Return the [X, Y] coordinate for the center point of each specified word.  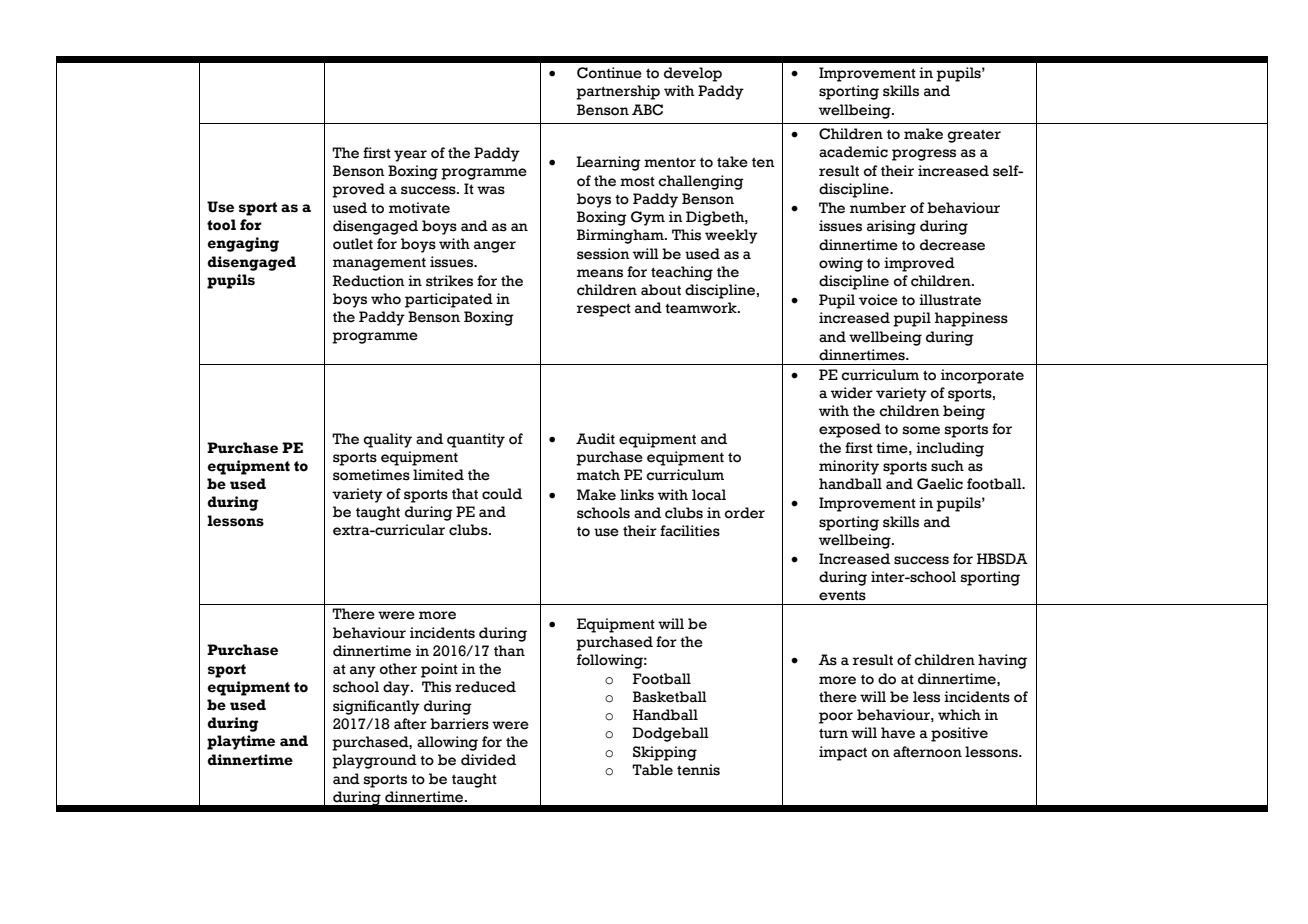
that [465, 494]
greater [974, 136]
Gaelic [940, 484]
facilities [690, 531]
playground [374, 761]
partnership [618, 92]
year [410, 156]
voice [878, 300]
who [386, 299]
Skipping [665, 753]
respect [604, 310]
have [898, 733]
